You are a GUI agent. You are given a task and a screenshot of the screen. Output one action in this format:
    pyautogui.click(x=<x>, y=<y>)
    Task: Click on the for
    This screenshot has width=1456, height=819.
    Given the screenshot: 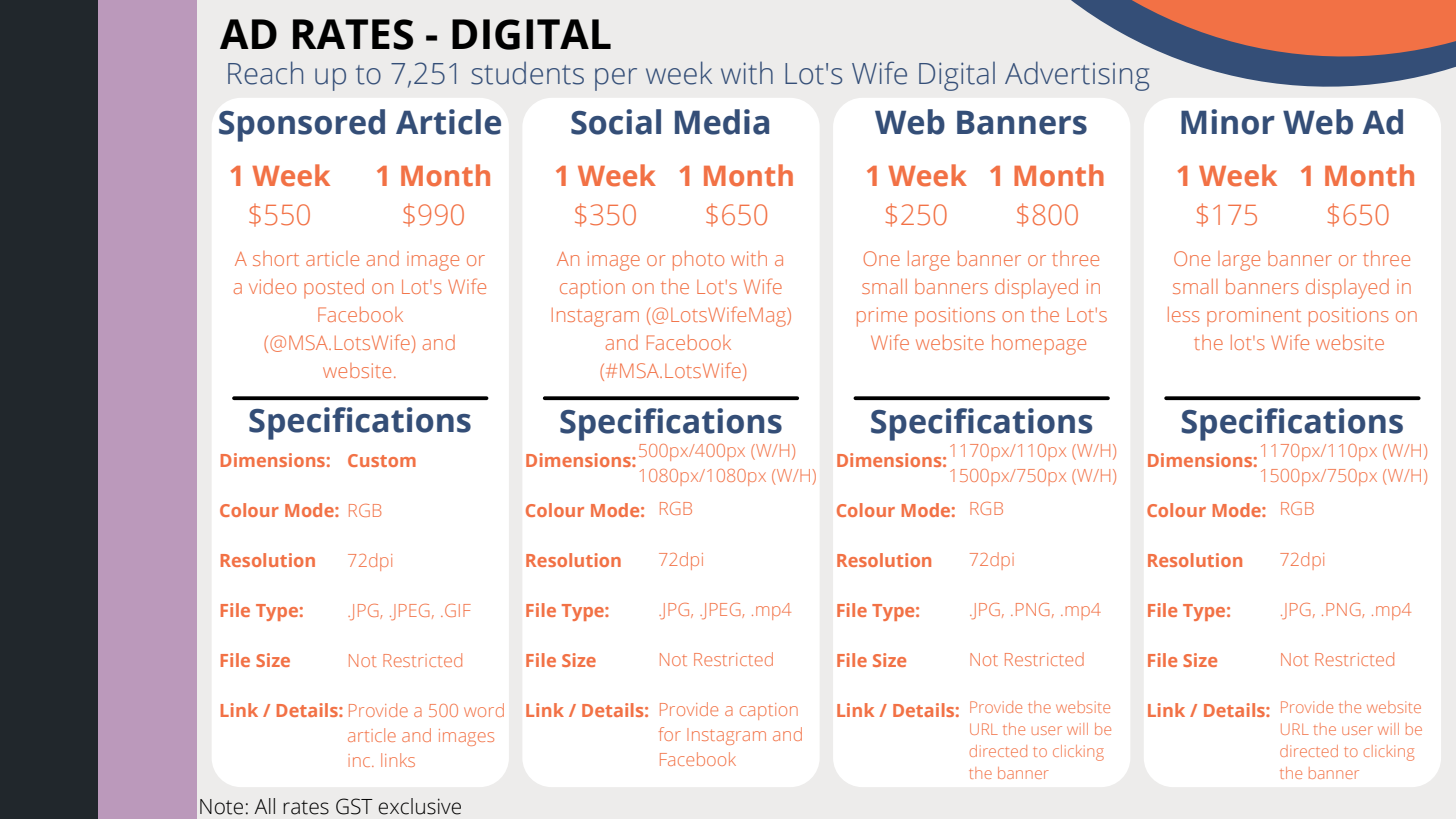 What is the action you would take?
    pyautogui.click(x=670, y=734)
